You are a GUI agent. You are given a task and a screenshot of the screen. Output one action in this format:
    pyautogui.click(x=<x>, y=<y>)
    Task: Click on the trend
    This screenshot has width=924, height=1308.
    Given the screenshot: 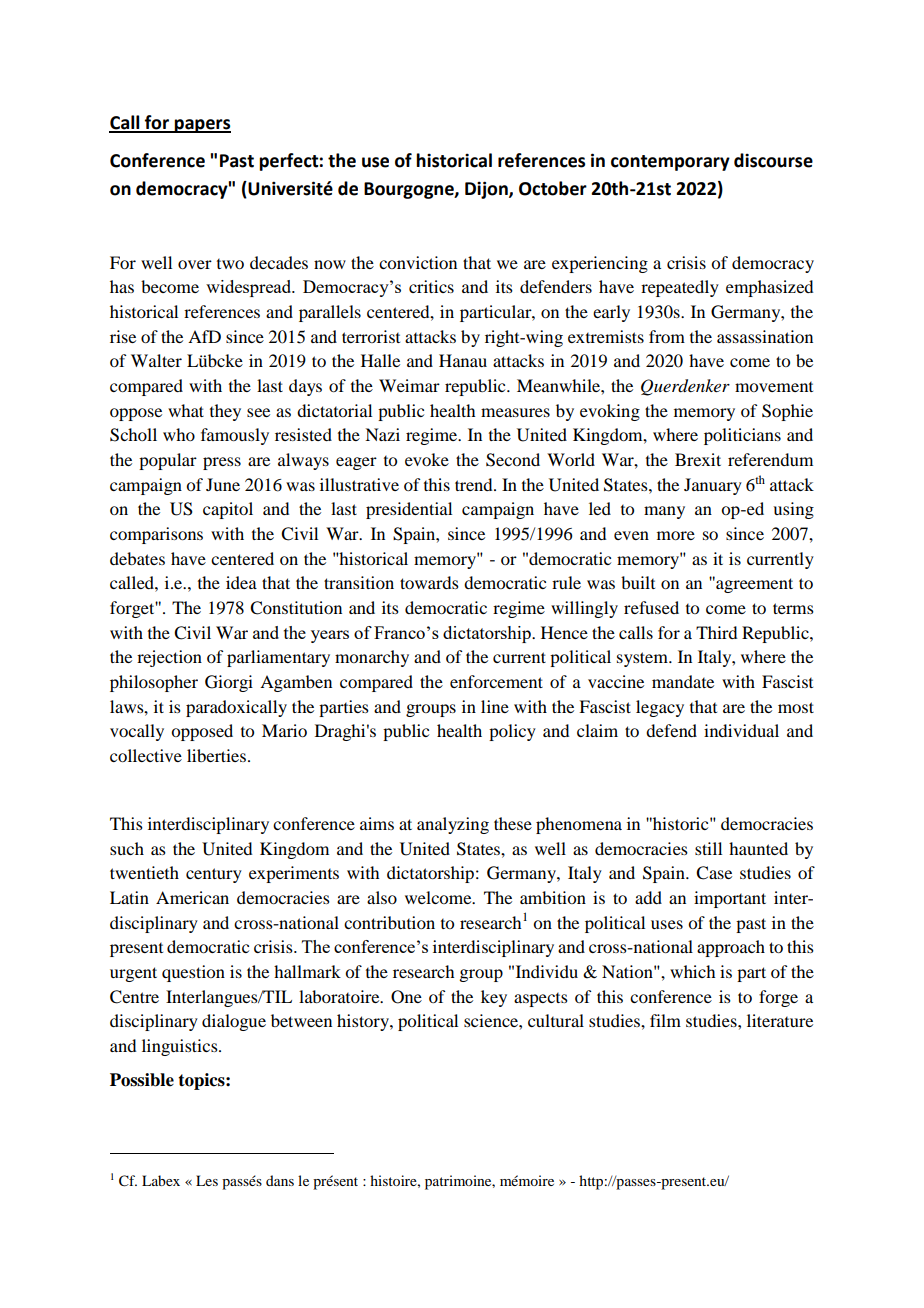 What is the action you would take?
    pyautogui.click(x=475, y=484)
